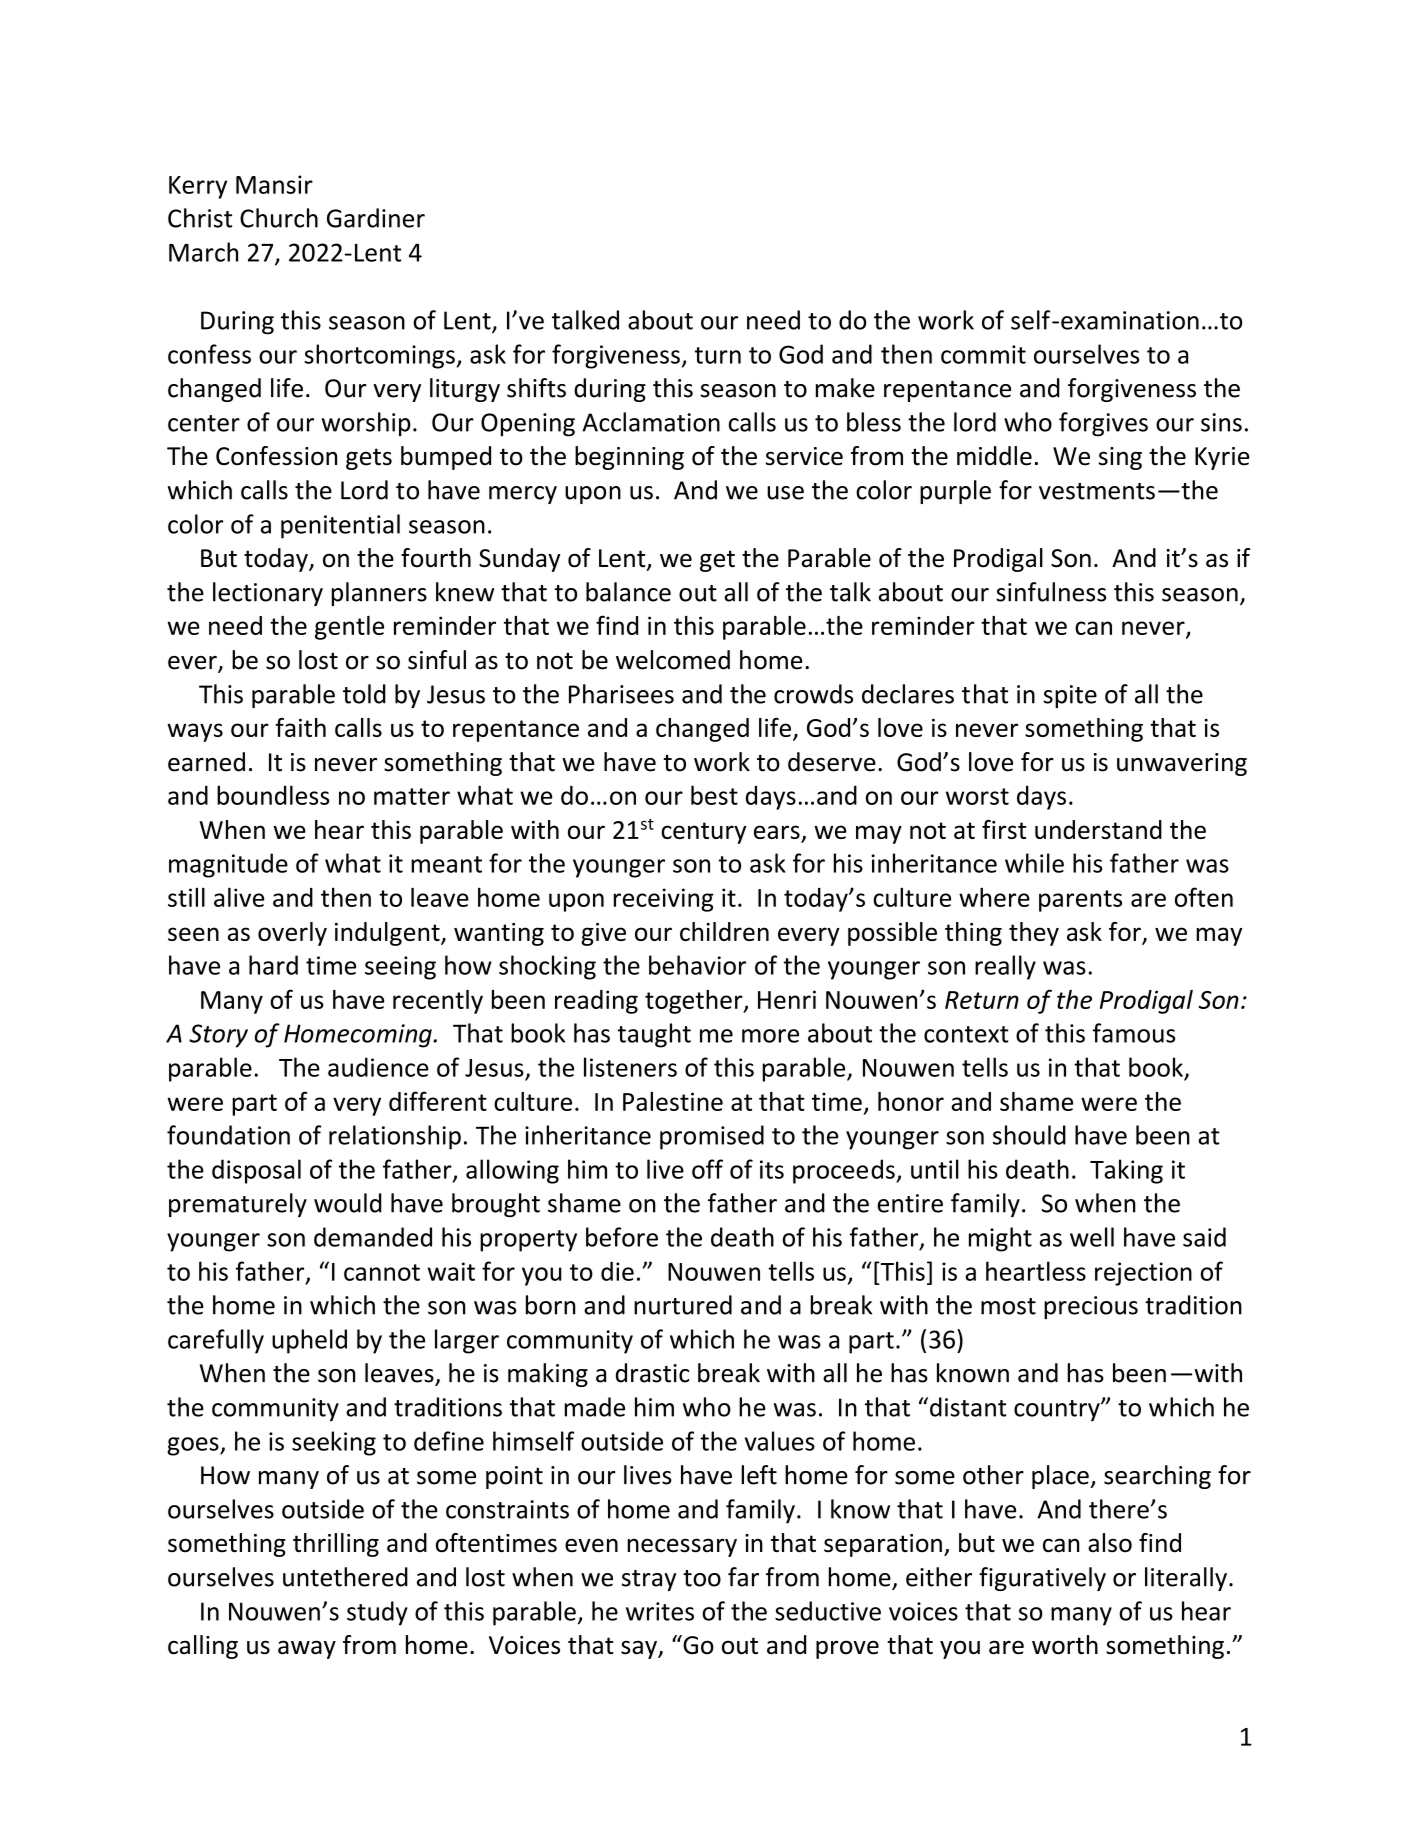 This screenshot has height=1836, width=1419. Describe the element at coordinates (845, 388) in the screenshot. I see `make` at that location.
